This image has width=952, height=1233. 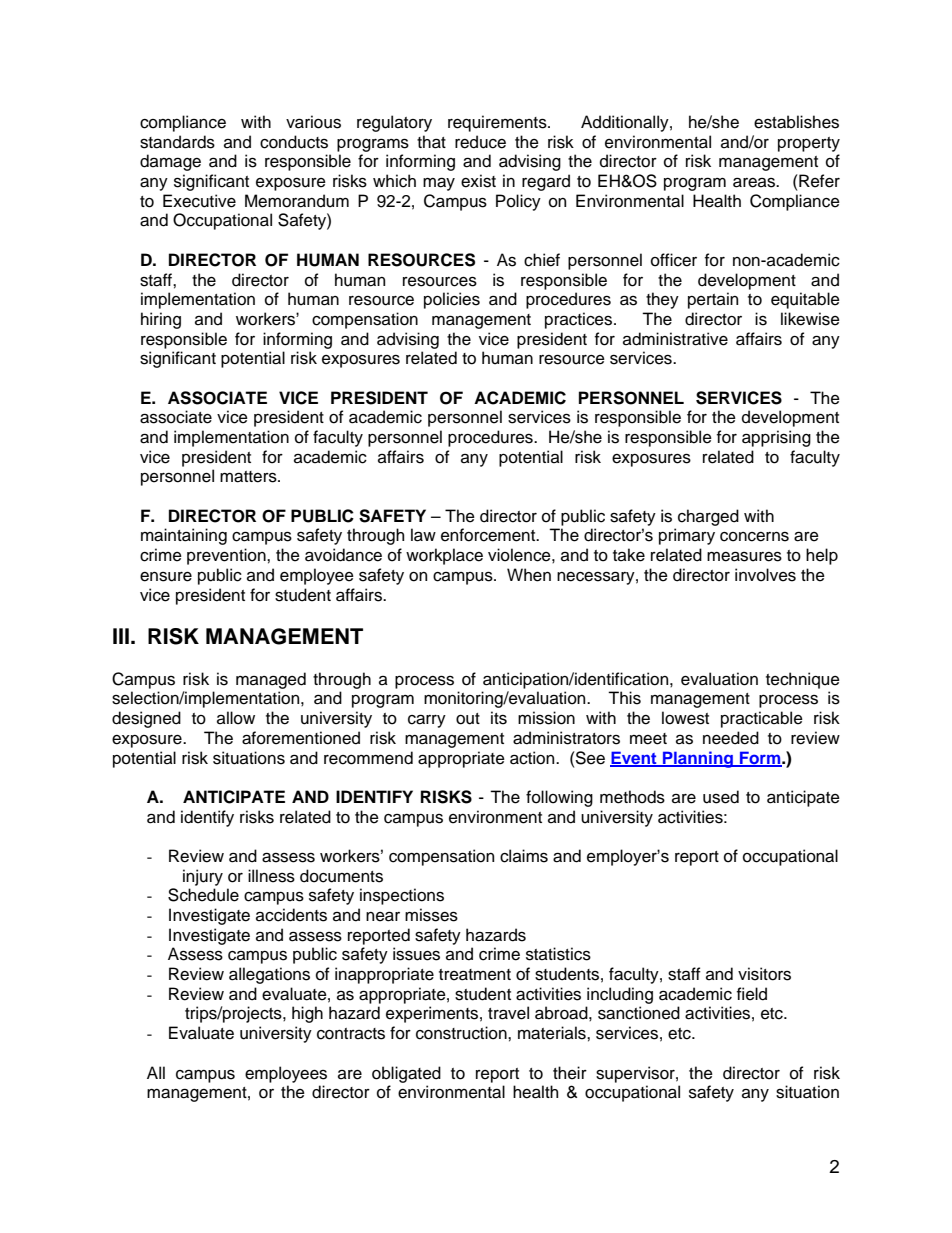 I want to click on construction, so click(x=462, y=1033).
